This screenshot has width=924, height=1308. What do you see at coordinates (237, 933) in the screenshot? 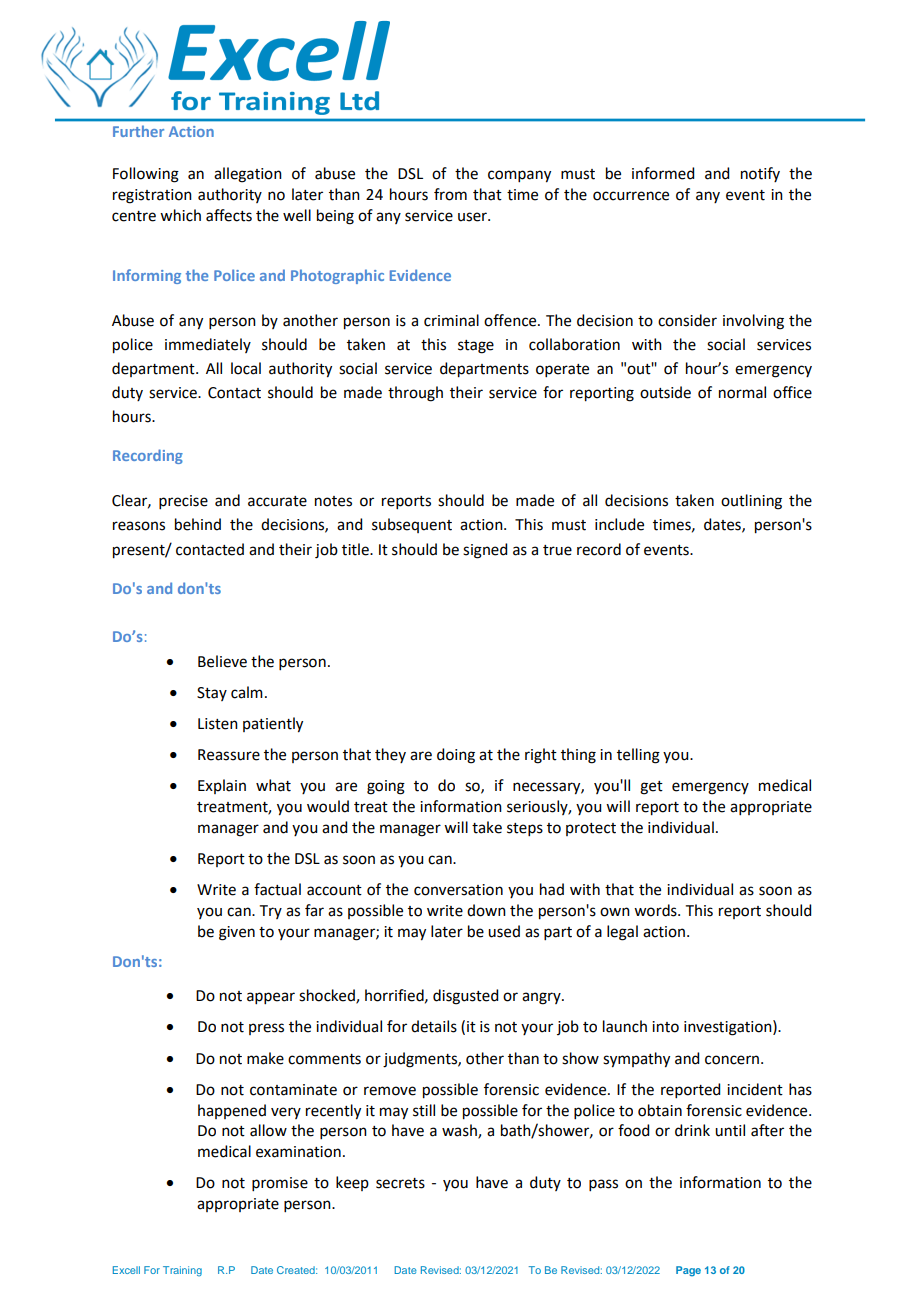
I see `given` at bounding box center [237, 933].
